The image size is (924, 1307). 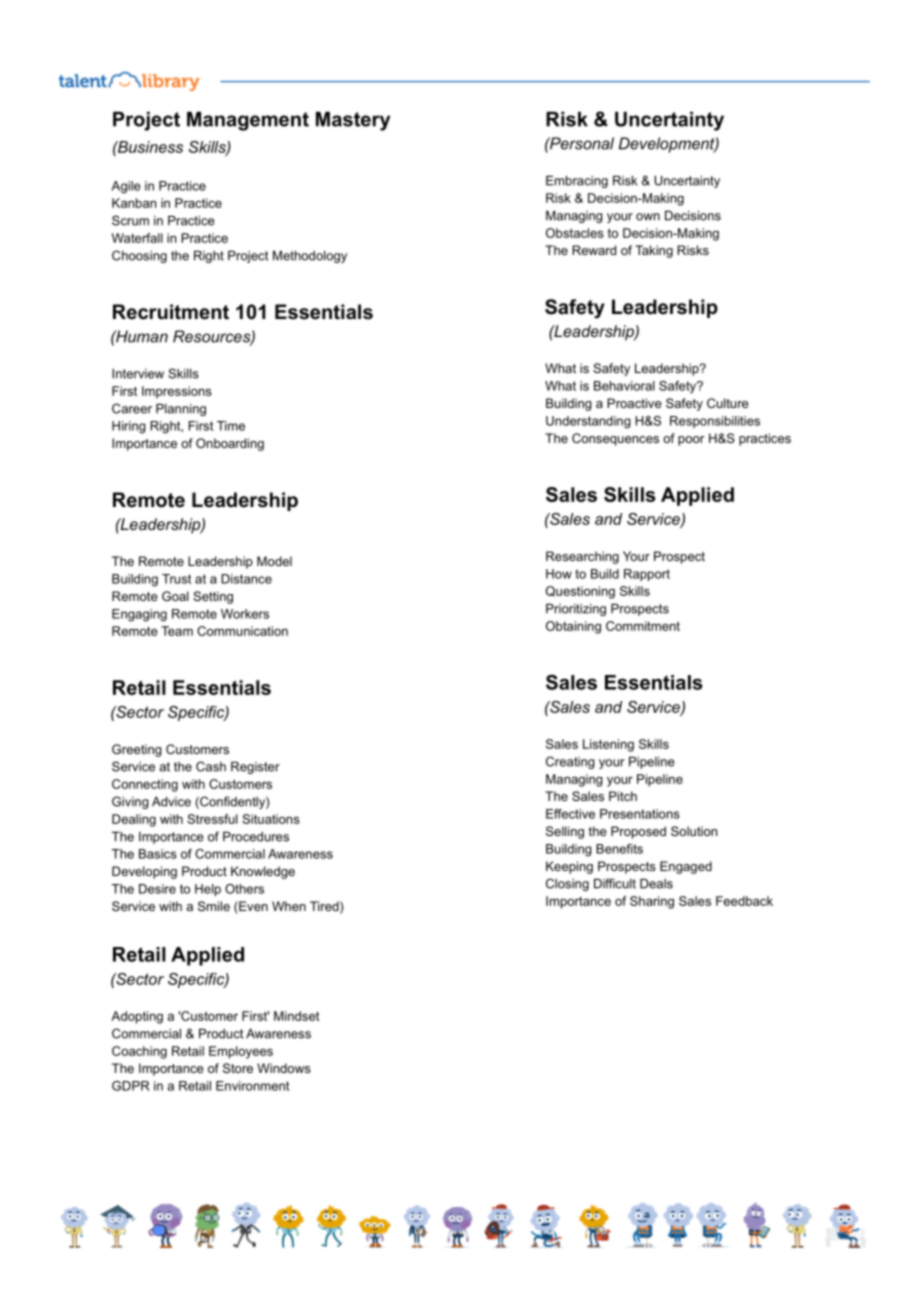 What do you see at coordinates (570, 762) in the screenshot?
I see `Creating` at bounding box center [570, 762].
